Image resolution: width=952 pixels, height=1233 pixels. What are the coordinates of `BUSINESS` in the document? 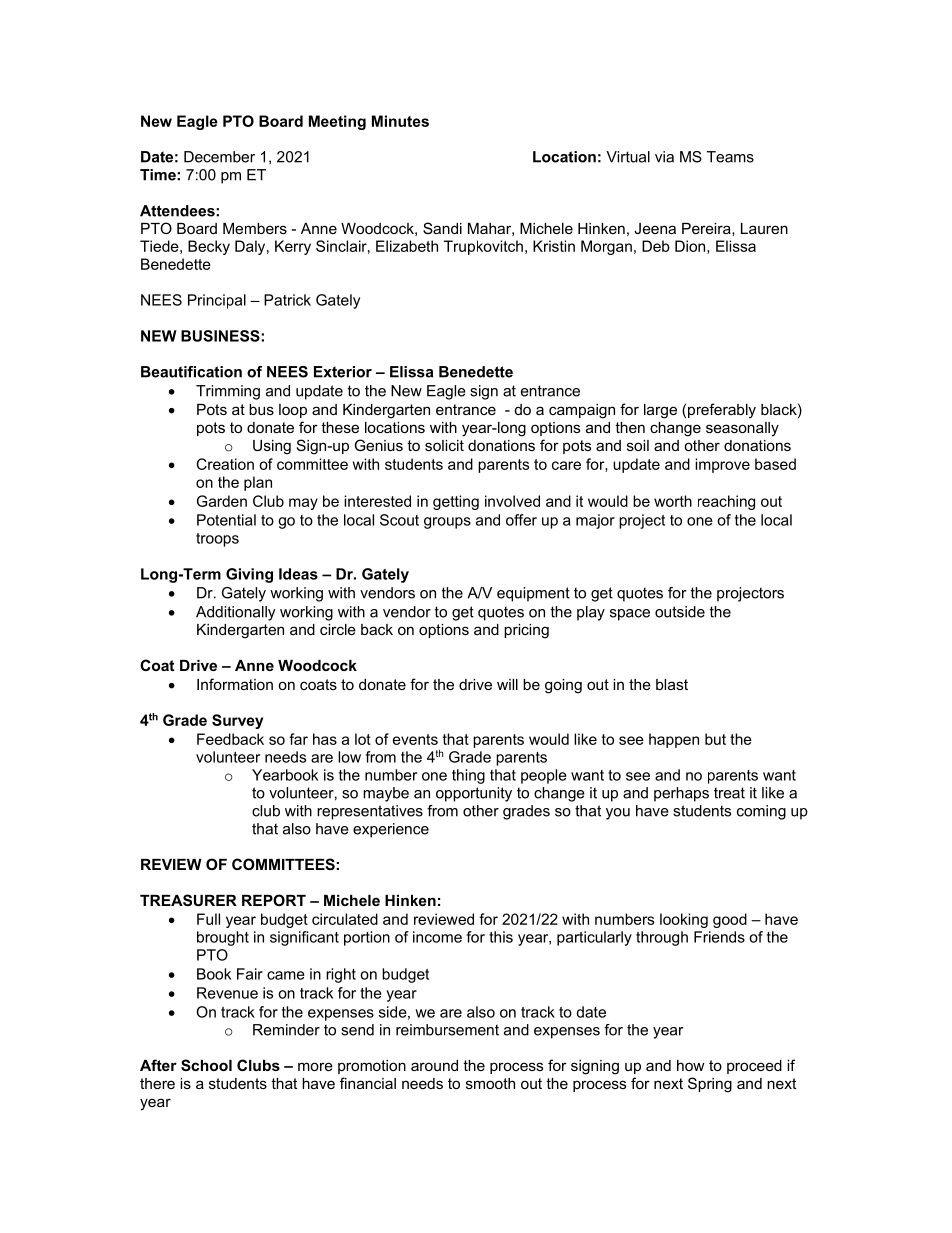 It's located at (221, 336).
